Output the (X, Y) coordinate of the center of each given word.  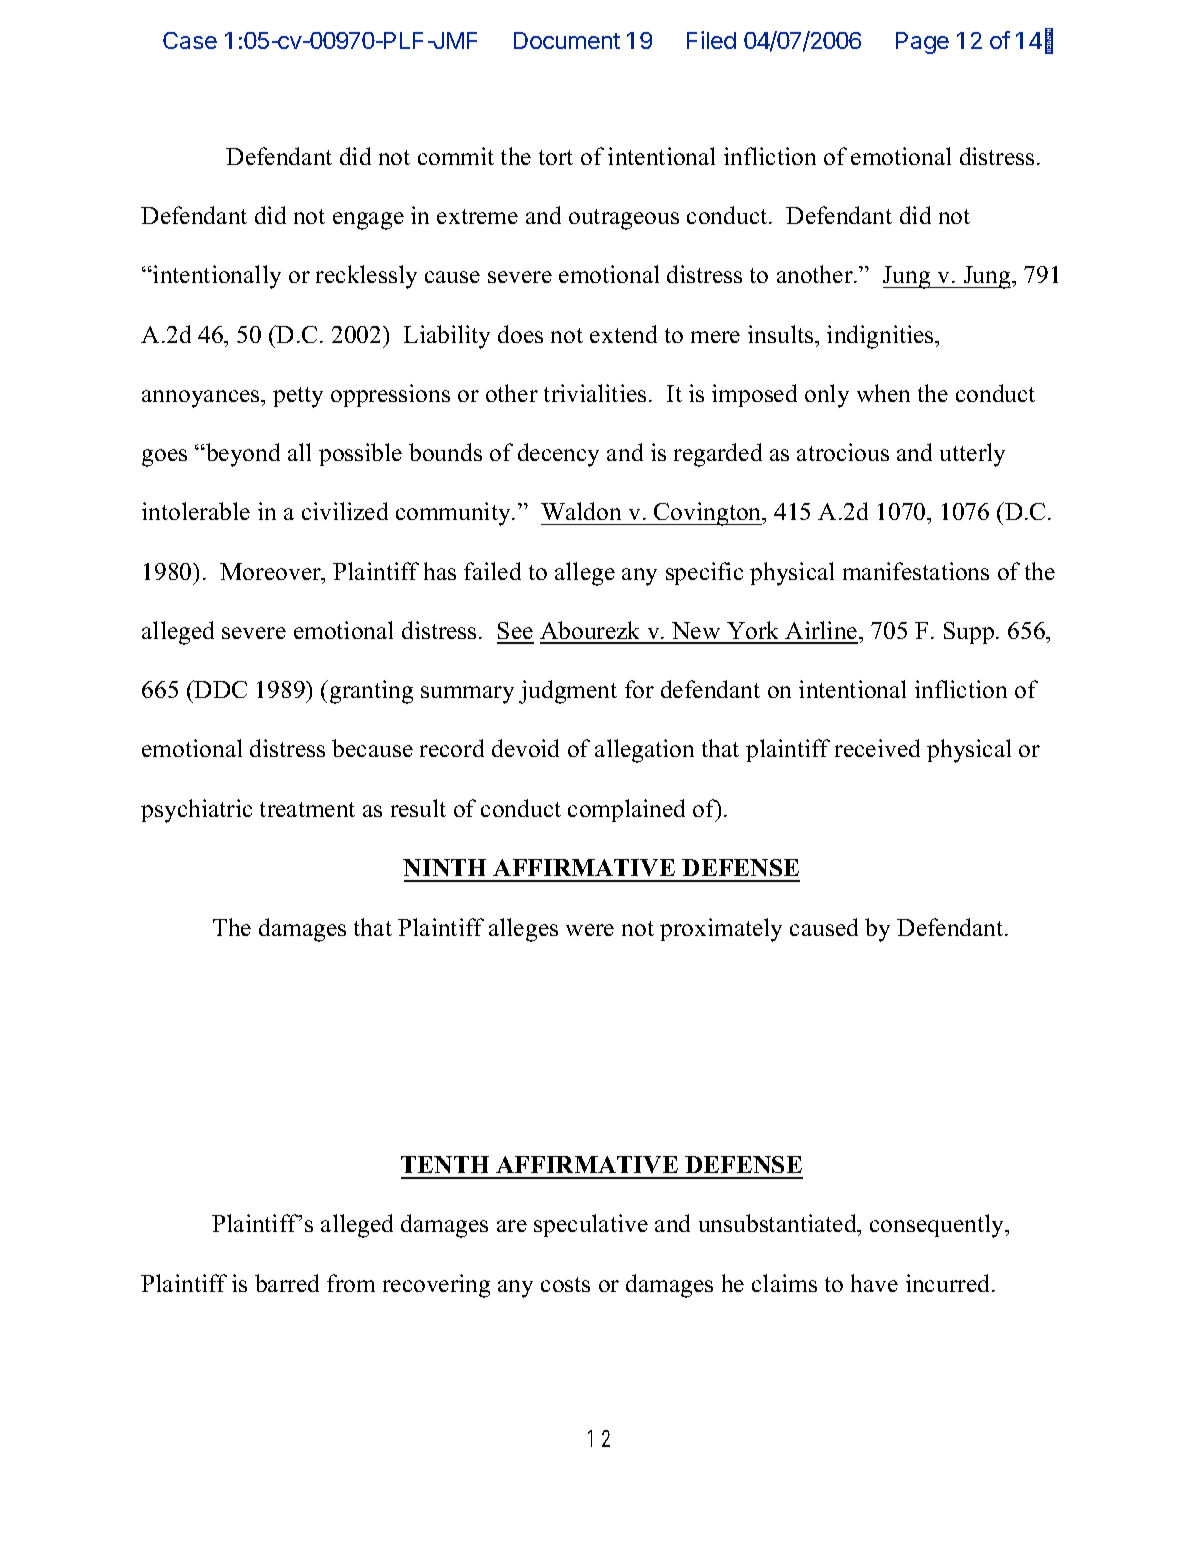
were (590, 930)
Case (190, 40)
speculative (591, 1225)
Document (567, 40)
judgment (568, 692)
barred (287, 1283)
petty (298, 397)
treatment (307, 809)
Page (922, 43)
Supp (969, 633)
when (883, 393)
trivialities (595, 393)
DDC (220, 689)
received (877, 748)
